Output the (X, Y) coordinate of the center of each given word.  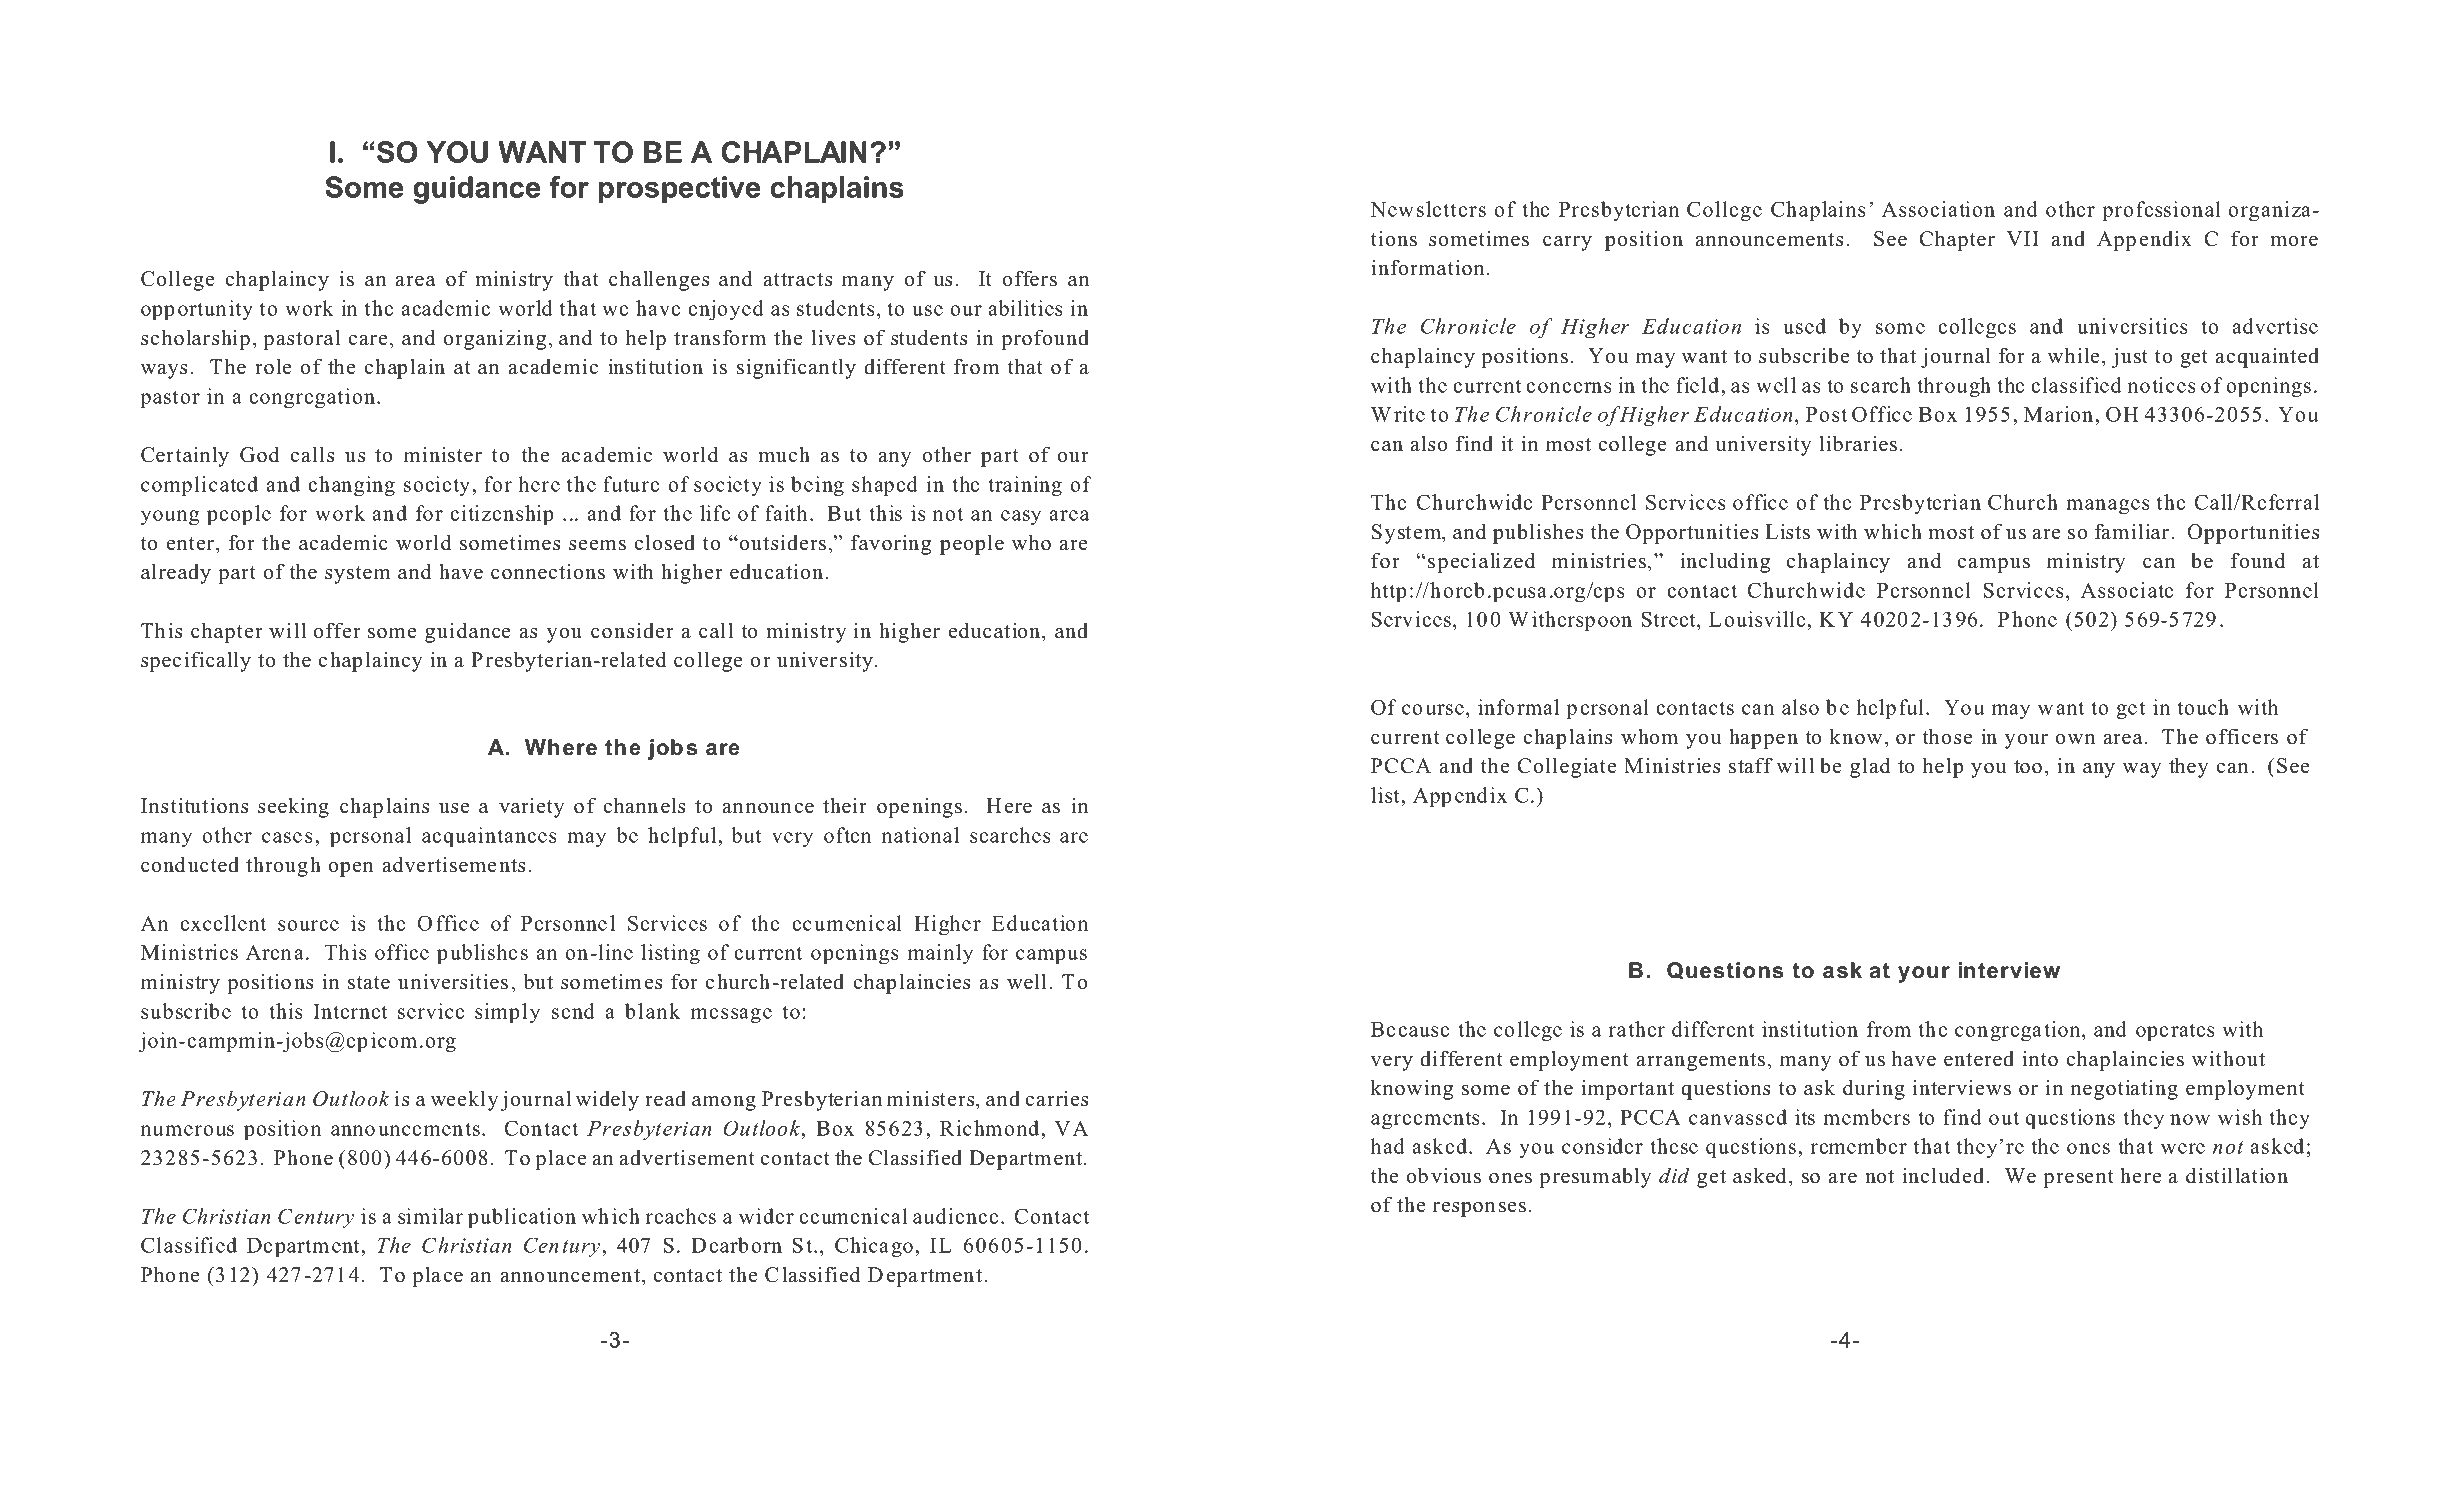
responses (1479, 1209)
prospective (679, 190)
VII (2023, 238)
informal (1518, 707)
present (2078, 1179)
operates (2175, 1032)
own (2075, 739)
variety (531, 808)
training (1025, 486)
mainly (940, 954)
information (1427, 268)
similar (430, 1216)
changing (351, 486)
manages (2108, 507)
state (369, 983)
